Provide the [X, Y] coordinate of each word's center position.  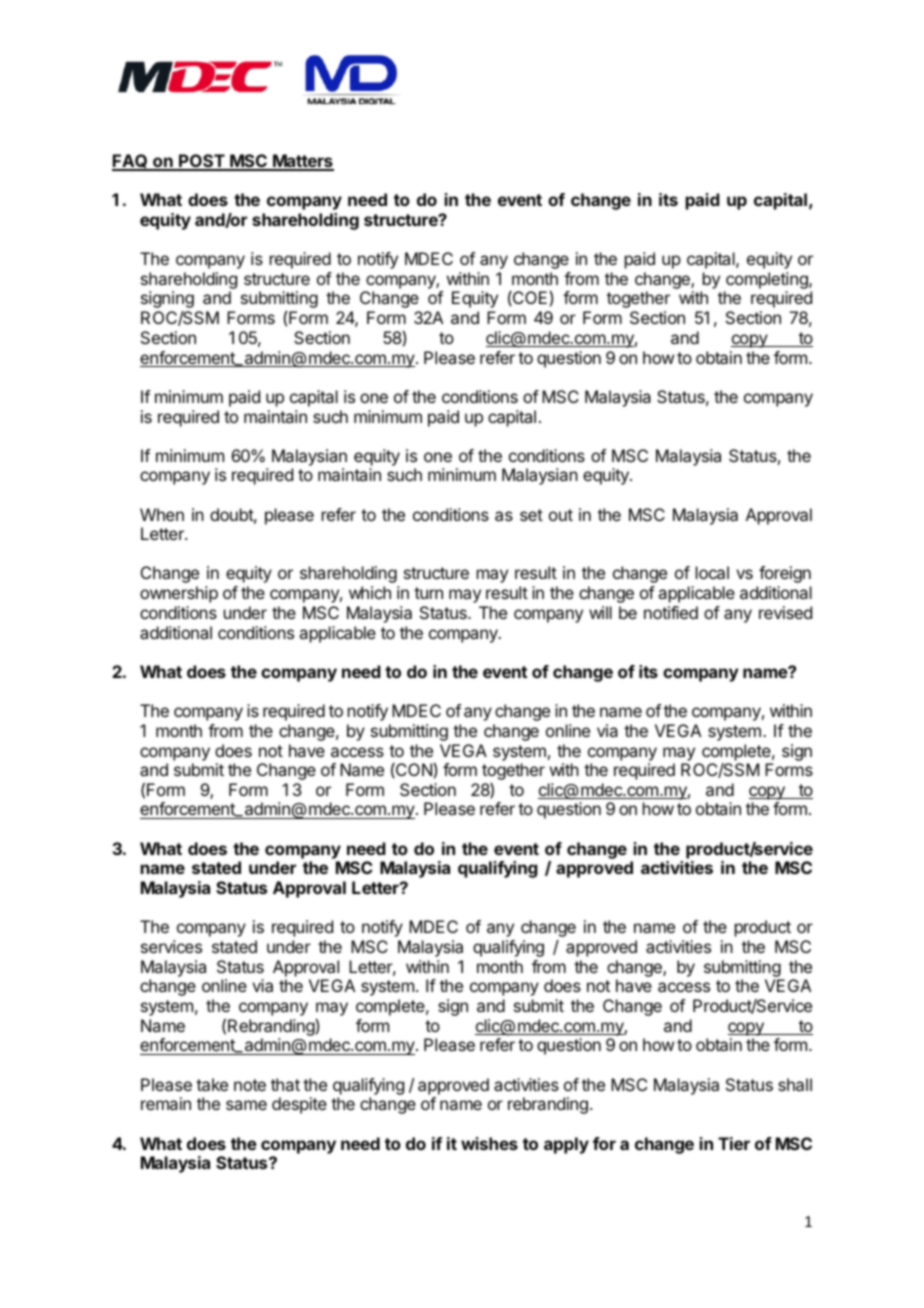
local [712, 572]
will [600, 612]
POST [202, 162]
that [285, 1084]
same [246, 1105]
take [212, 1084]
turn [428, 593]
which [370, 592]
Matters [302, 162]
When [162, 514]
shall [795, 1084]
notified [671, 612]
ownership [179, 594]
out [561, 515]
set [531, 515]
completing [768, 280]
